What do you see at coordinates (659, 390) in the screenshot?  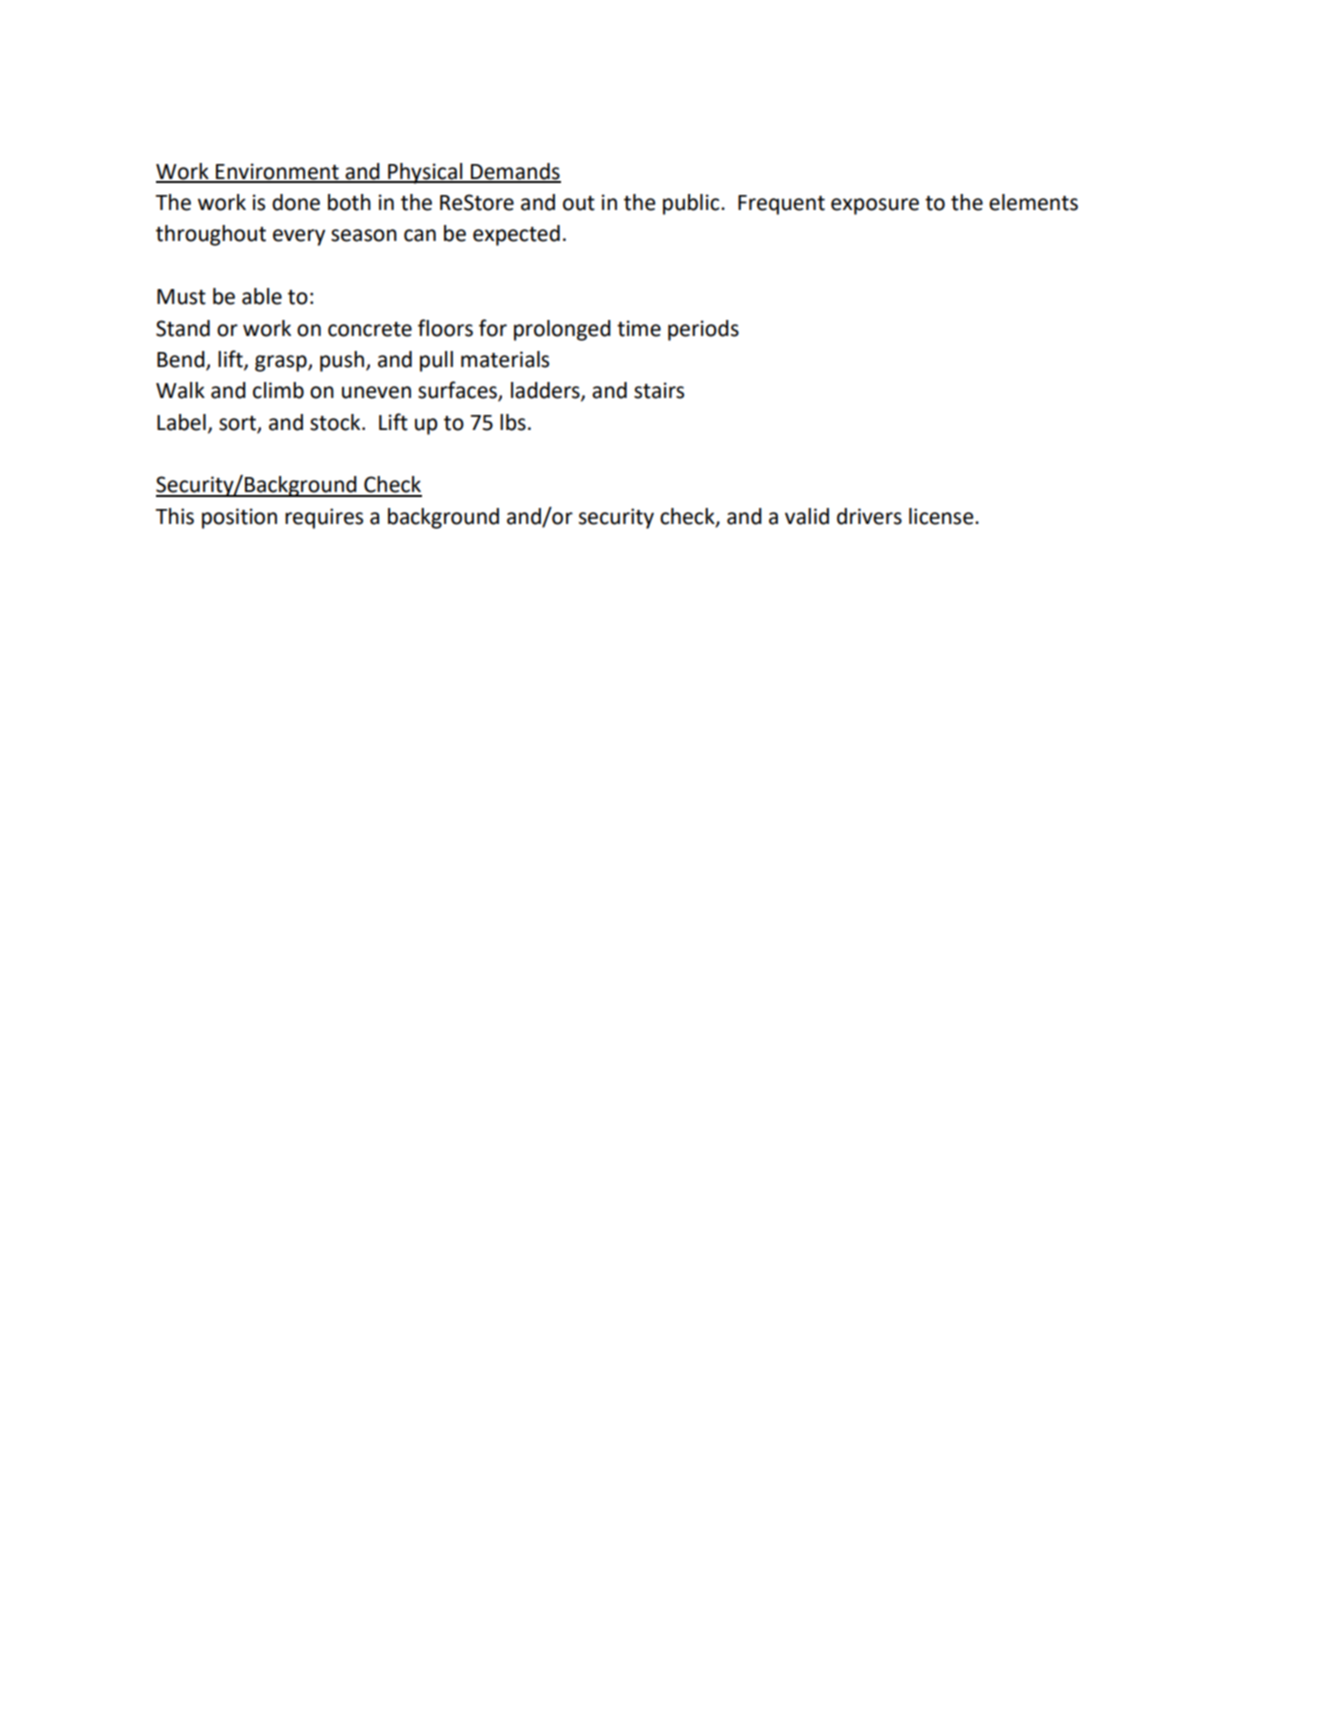 I see `stairs` at bounding box center [659, 390].
